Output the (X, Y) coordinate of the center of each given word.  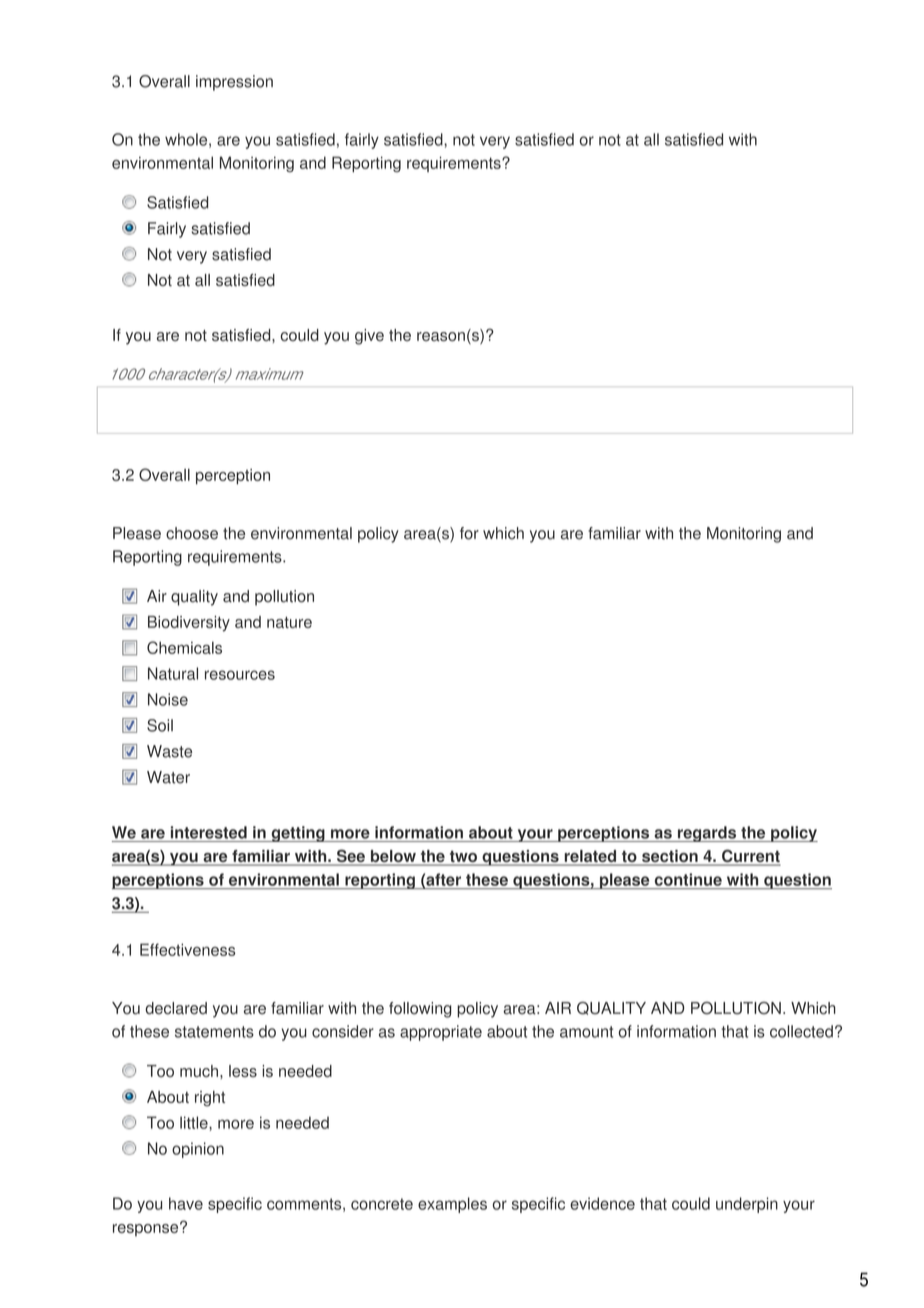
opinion (198, 1150)
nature (289, 622)
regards (707, 834)
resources (240, 675)
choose (192, 533)
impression (234, 83)
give (369, 337)
